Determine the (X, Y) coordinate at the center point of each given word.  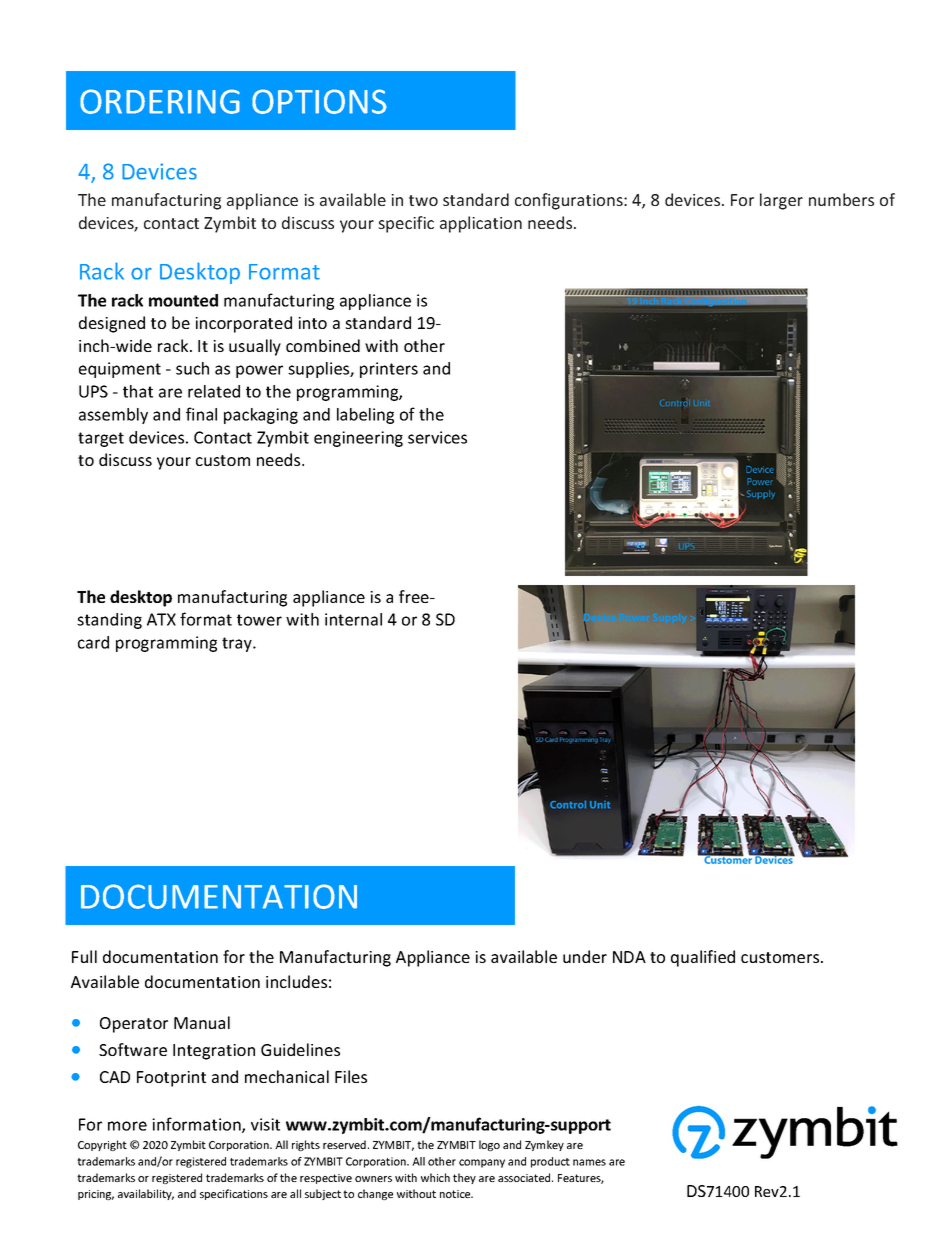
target (101, 439)
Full (84, 956)
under (585, 956)
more (127, 1126)
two (423, 200)
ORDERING (160, 101)
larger (781, 201)
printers (389, 370)
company (482, 1163)
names (589, 1162)
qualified (703, 958)
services (437, 437)
